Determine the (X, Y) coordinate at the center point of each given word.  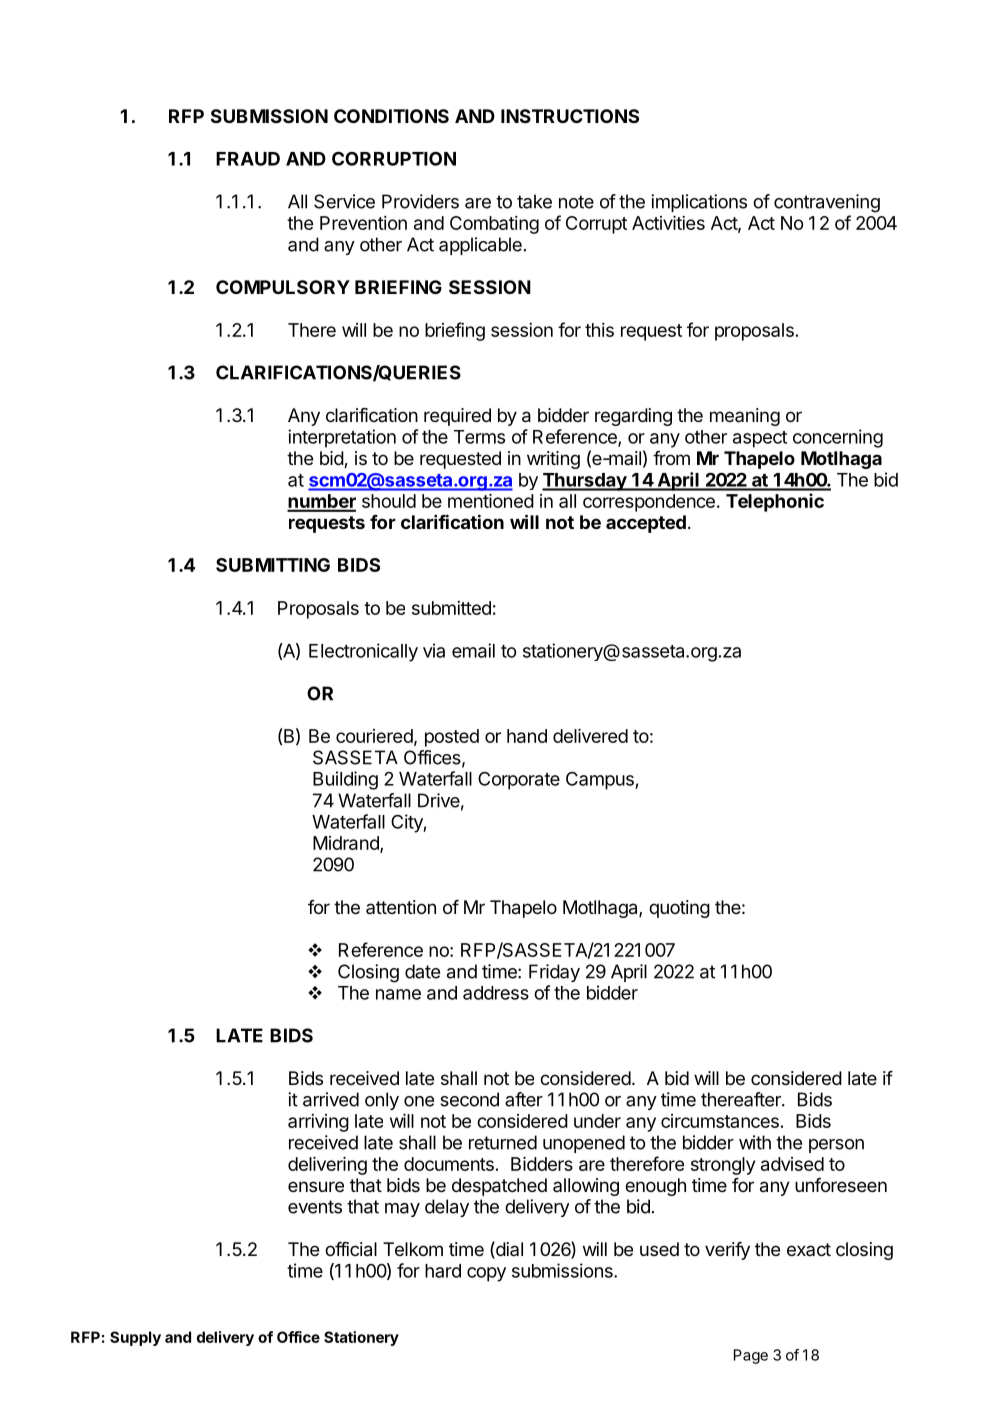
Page (751, 1356)
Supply (135, 1338)
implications (699, 203)
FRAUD (248, 159)
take (534, 201)
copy (486, 1274)
